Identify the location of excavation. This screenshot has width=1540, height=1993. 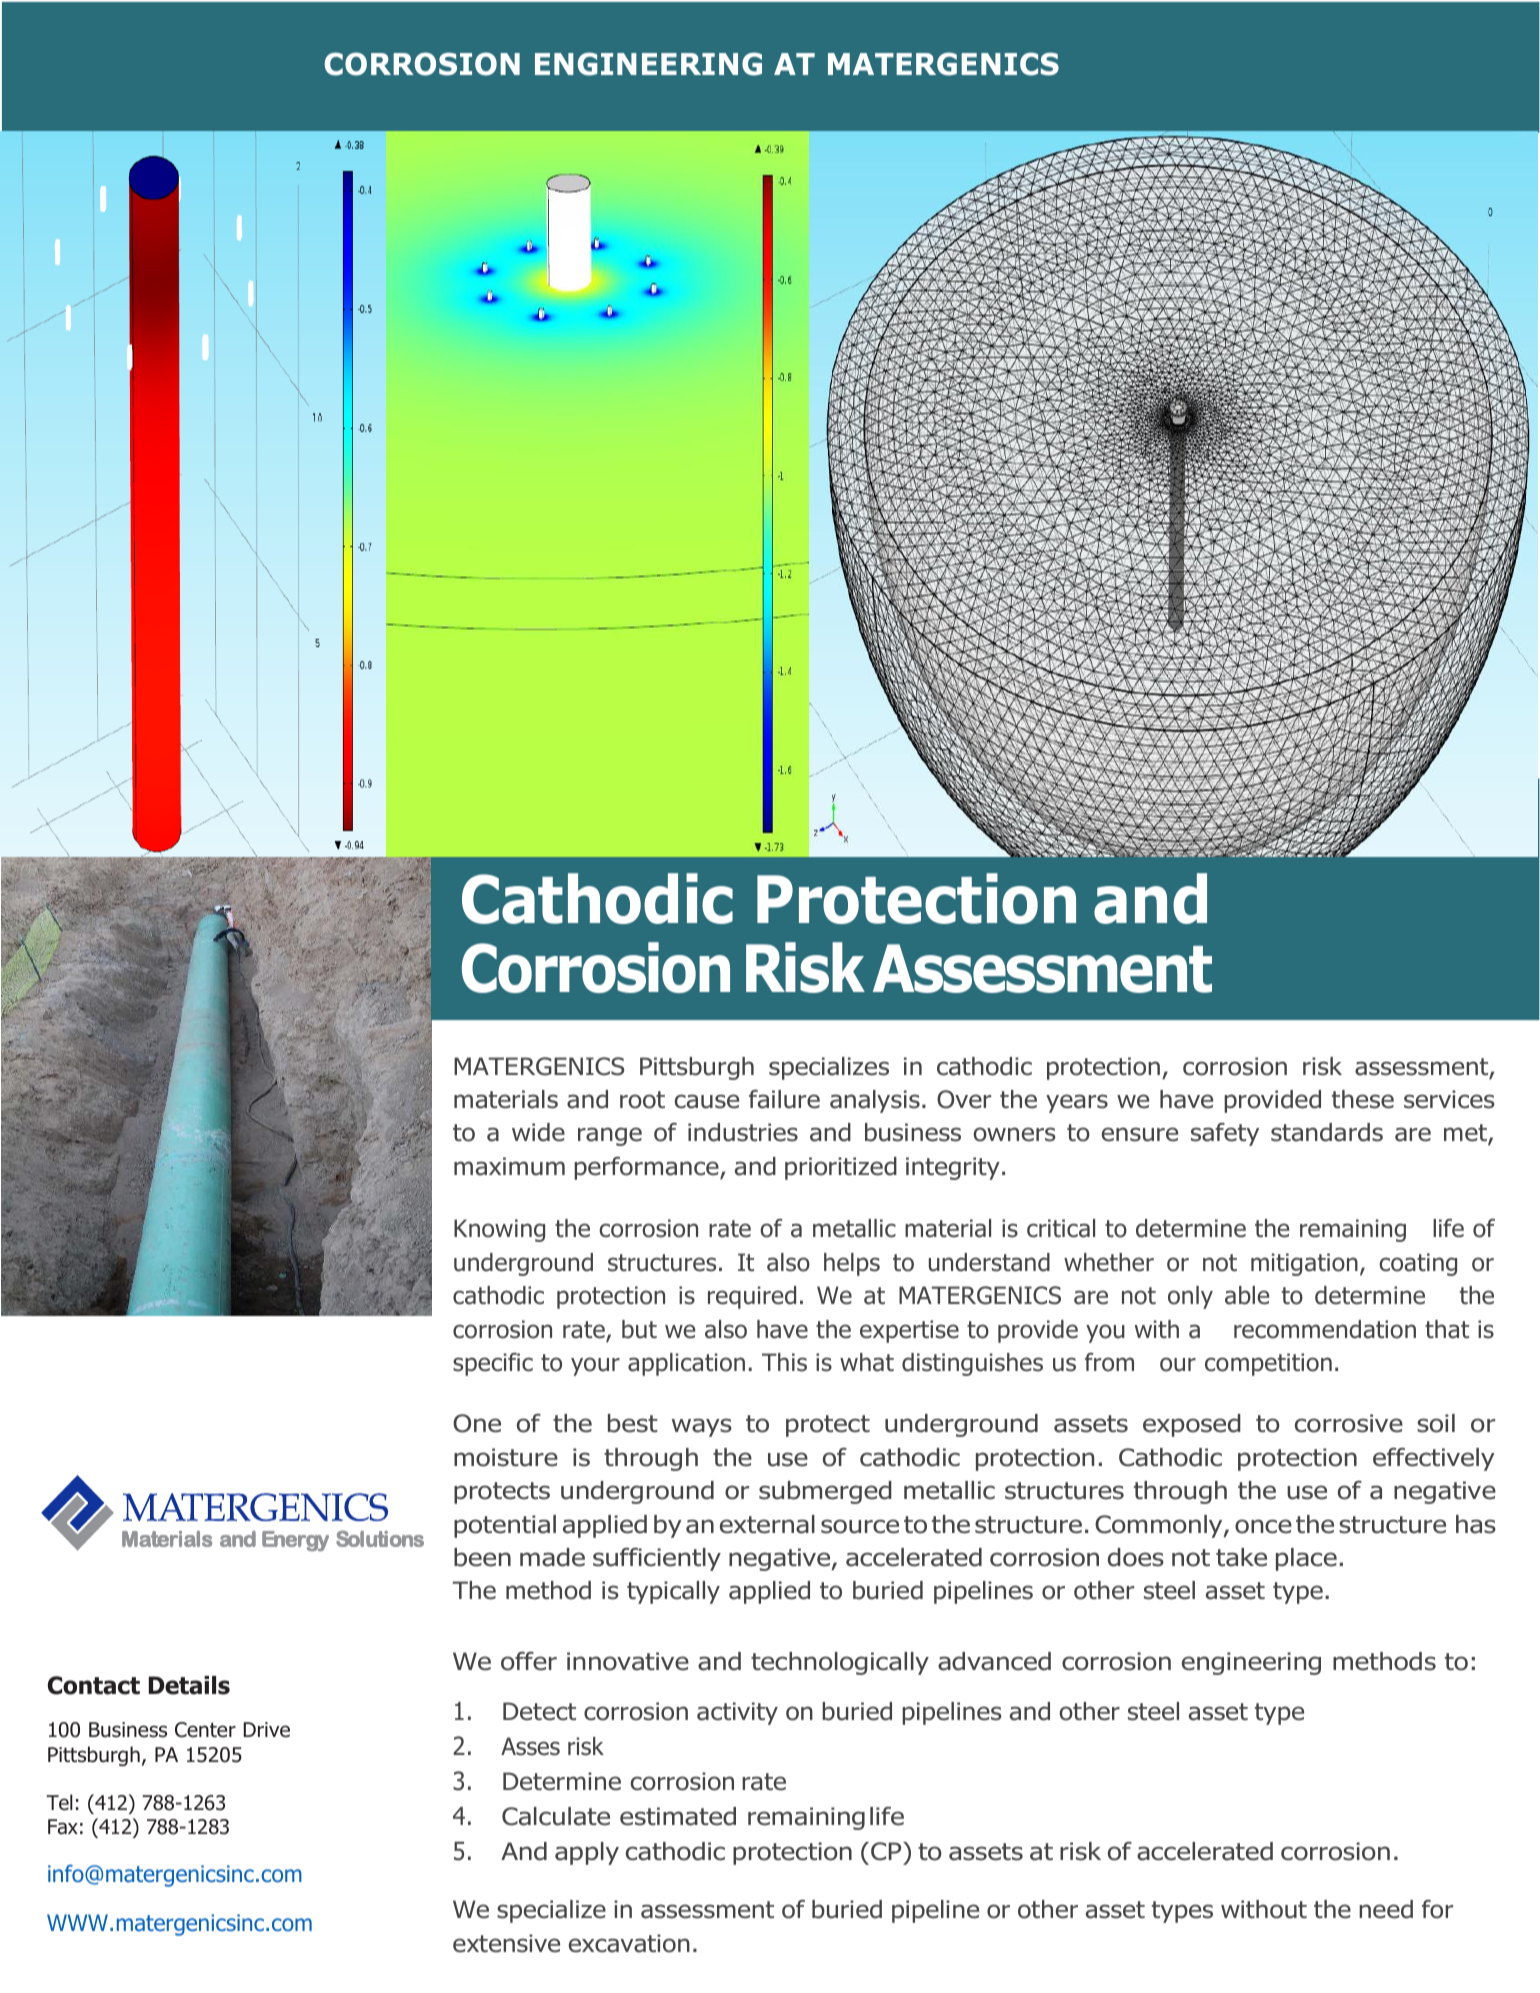
(629, 1943).
